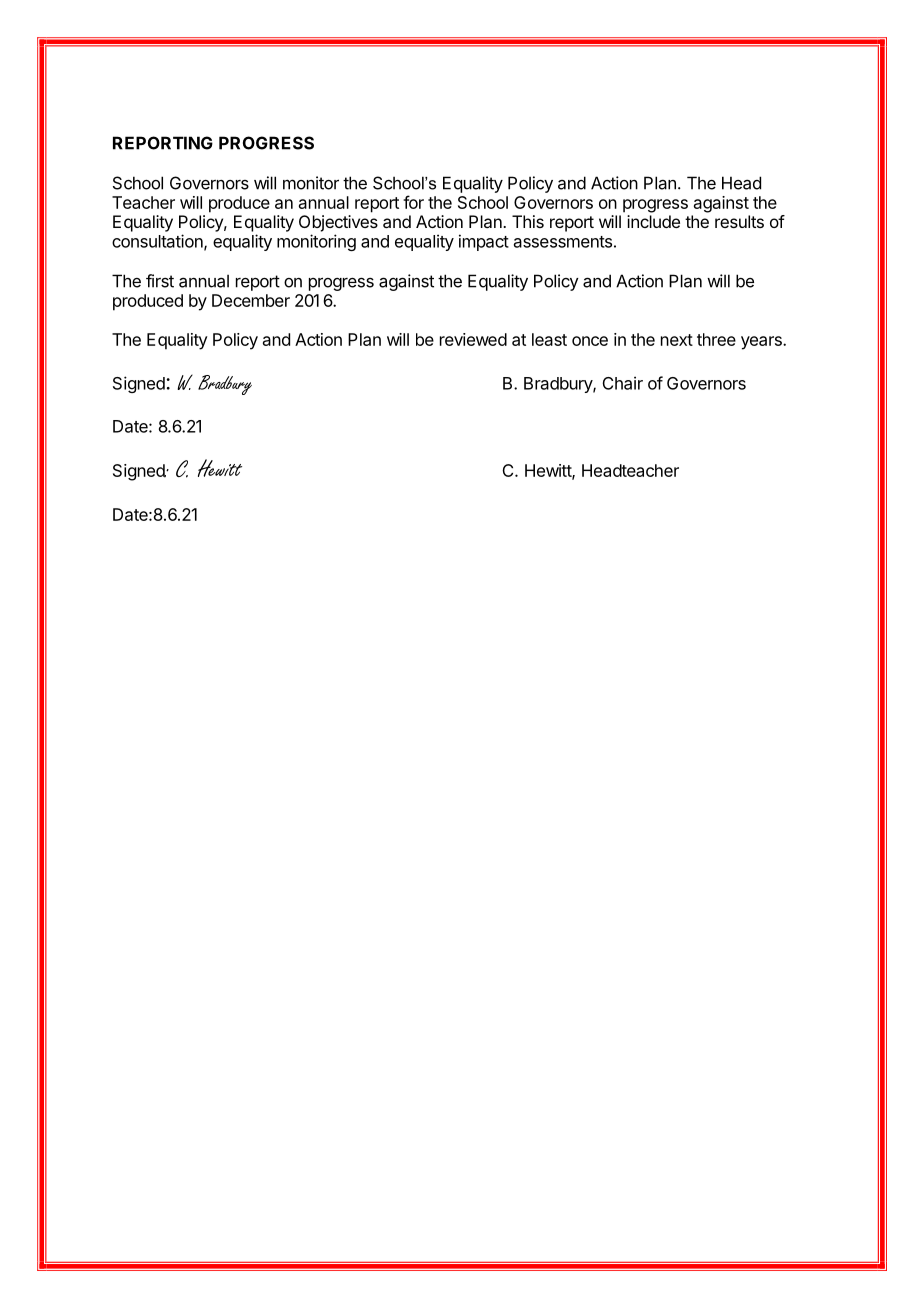 The image size is (924, 1308). I want to click on for, so click(413, 202).
